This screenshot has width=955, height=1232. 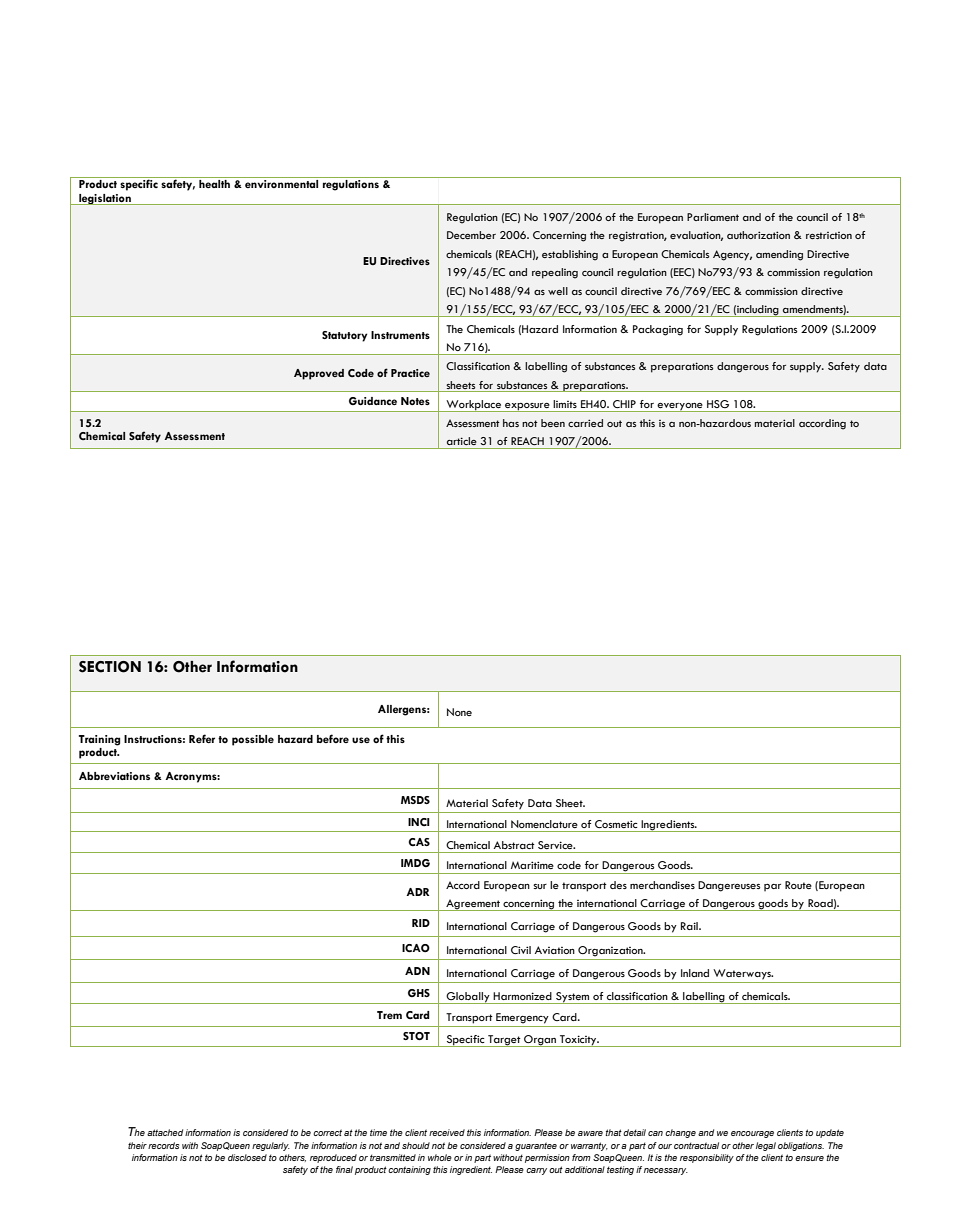 I want to click on records, so click(x=163, y=1145).
